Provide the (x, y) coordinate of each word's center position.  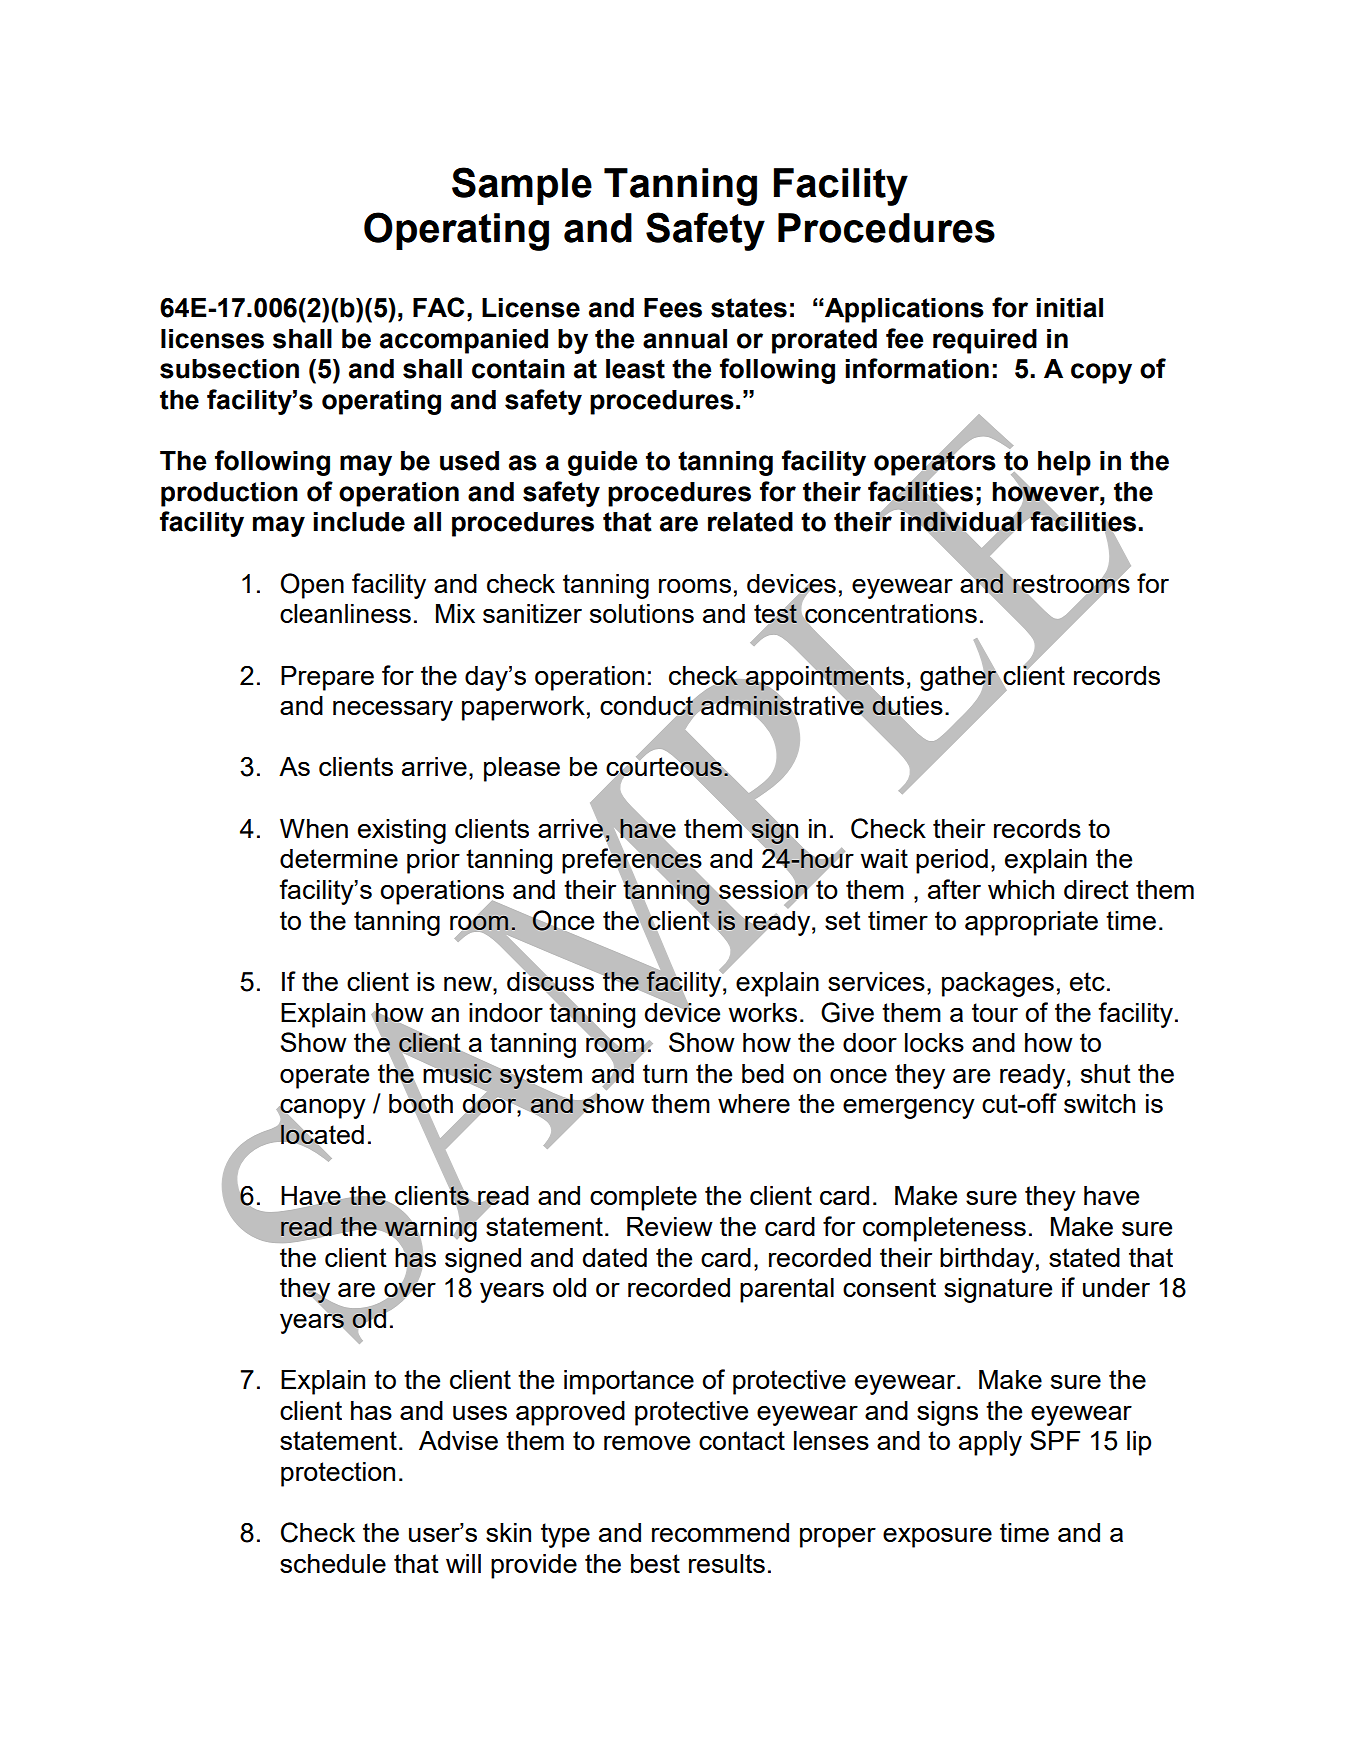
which (1021, 889)
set (843, 920)
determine (339, 858)
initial (1069, 308)
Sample (522, 186)
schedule (333, 1563)
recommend (720, 1532)
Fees (673, 308)
